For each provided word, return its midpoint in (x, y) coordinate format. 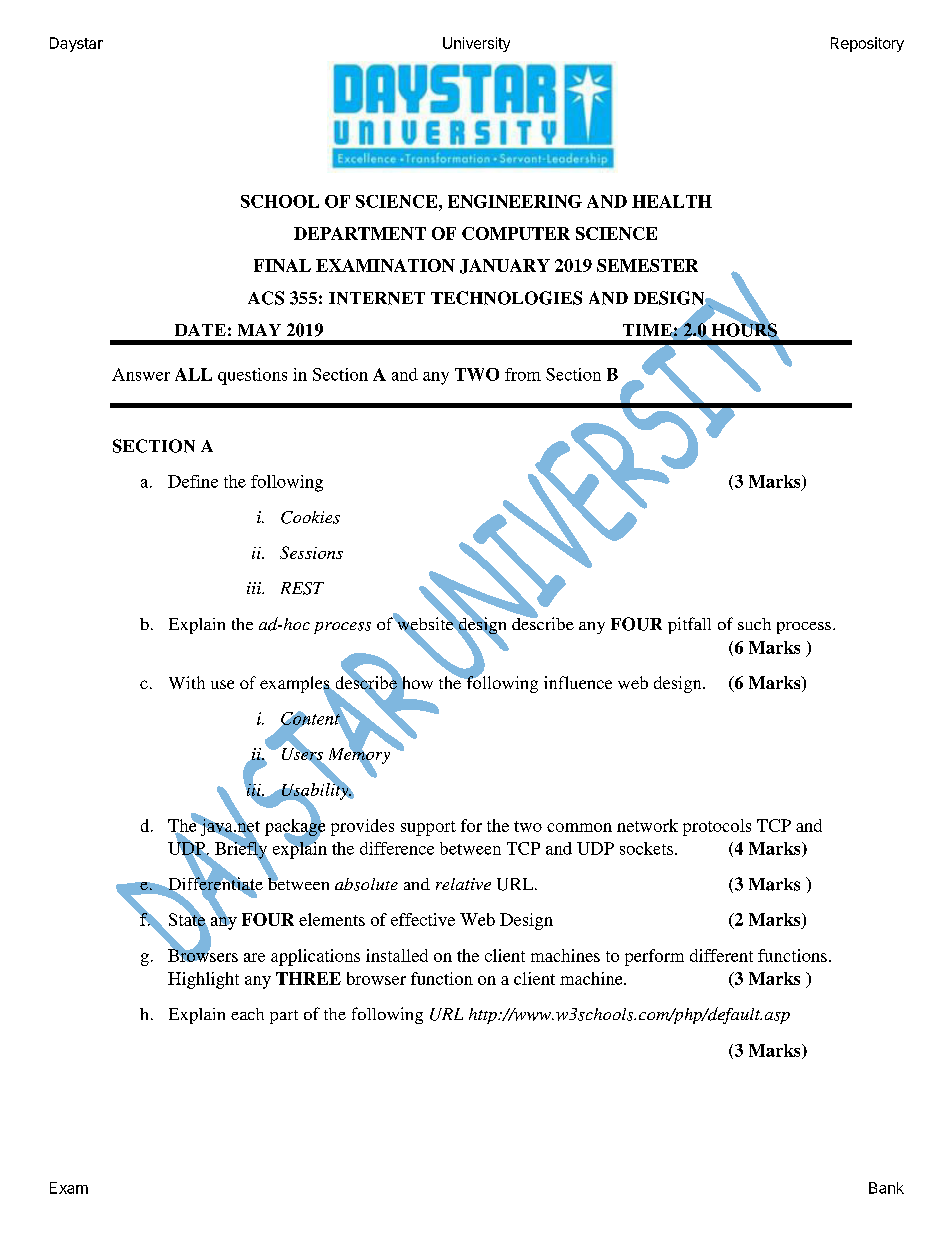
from (523, 374)
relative (463, 884)
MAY (259, 330)
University (476, 44)
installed (397, 955)
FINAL (282, 265)
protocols (717, 827)
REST (302, 588)
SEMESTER (647, 265)
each (247, 1014)
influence (578, 682)
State (188, 920)
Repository (867, 44)
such (754, 624)
